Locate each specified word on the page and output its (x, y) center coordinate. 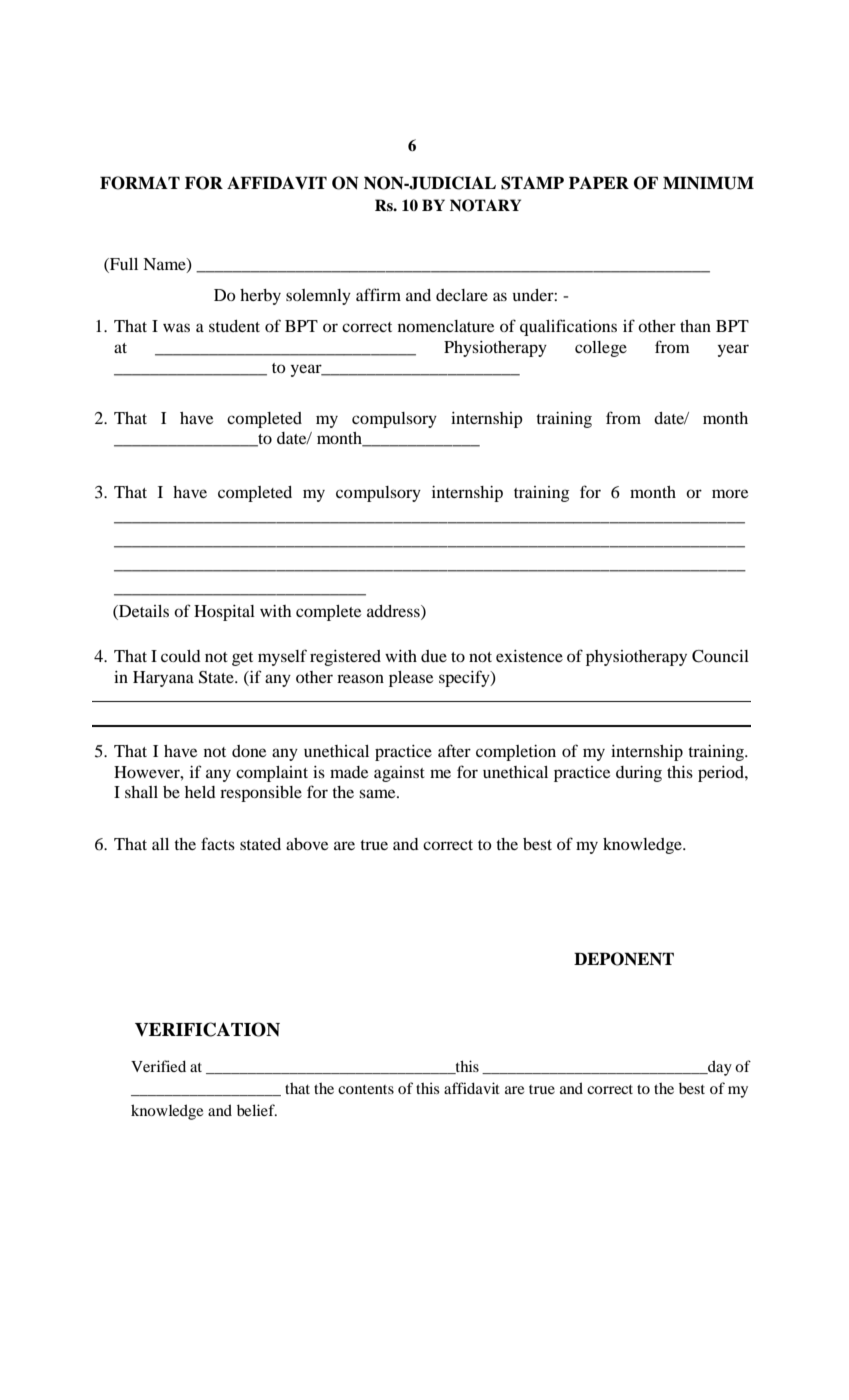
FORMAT (140, 183)
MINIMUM (708, 183)
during (639, 774)
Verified (158, 1066)
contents (366, 1089)
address (394, 611)
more (730, 493)
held (200, 792)
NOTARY (485, 205)
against (399, 774)
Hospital (224, 613)
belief (257, 1110)
